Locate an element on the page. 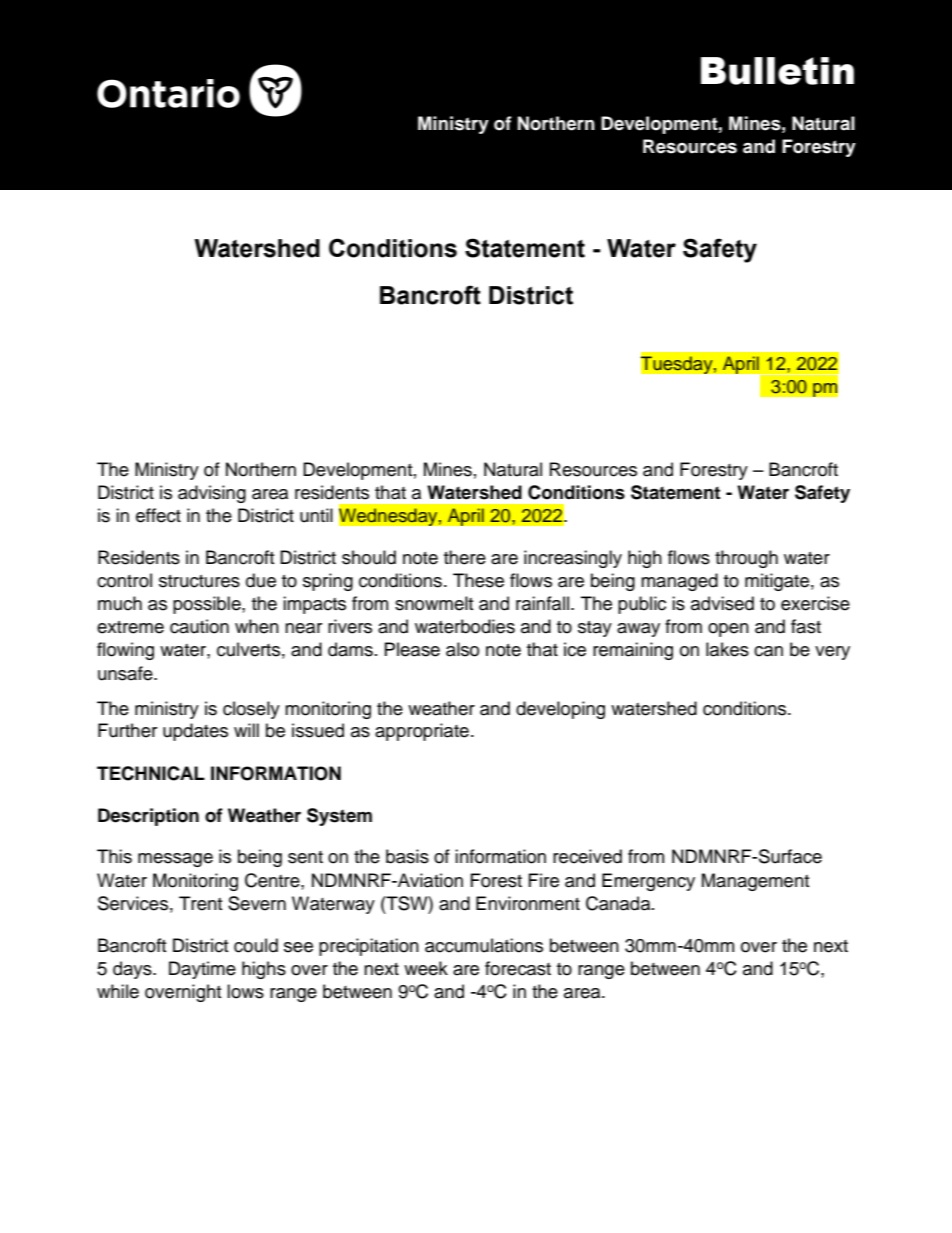 The height and width of the image is (1233, 952). Bulletin is located at coordinates (777, 71).
